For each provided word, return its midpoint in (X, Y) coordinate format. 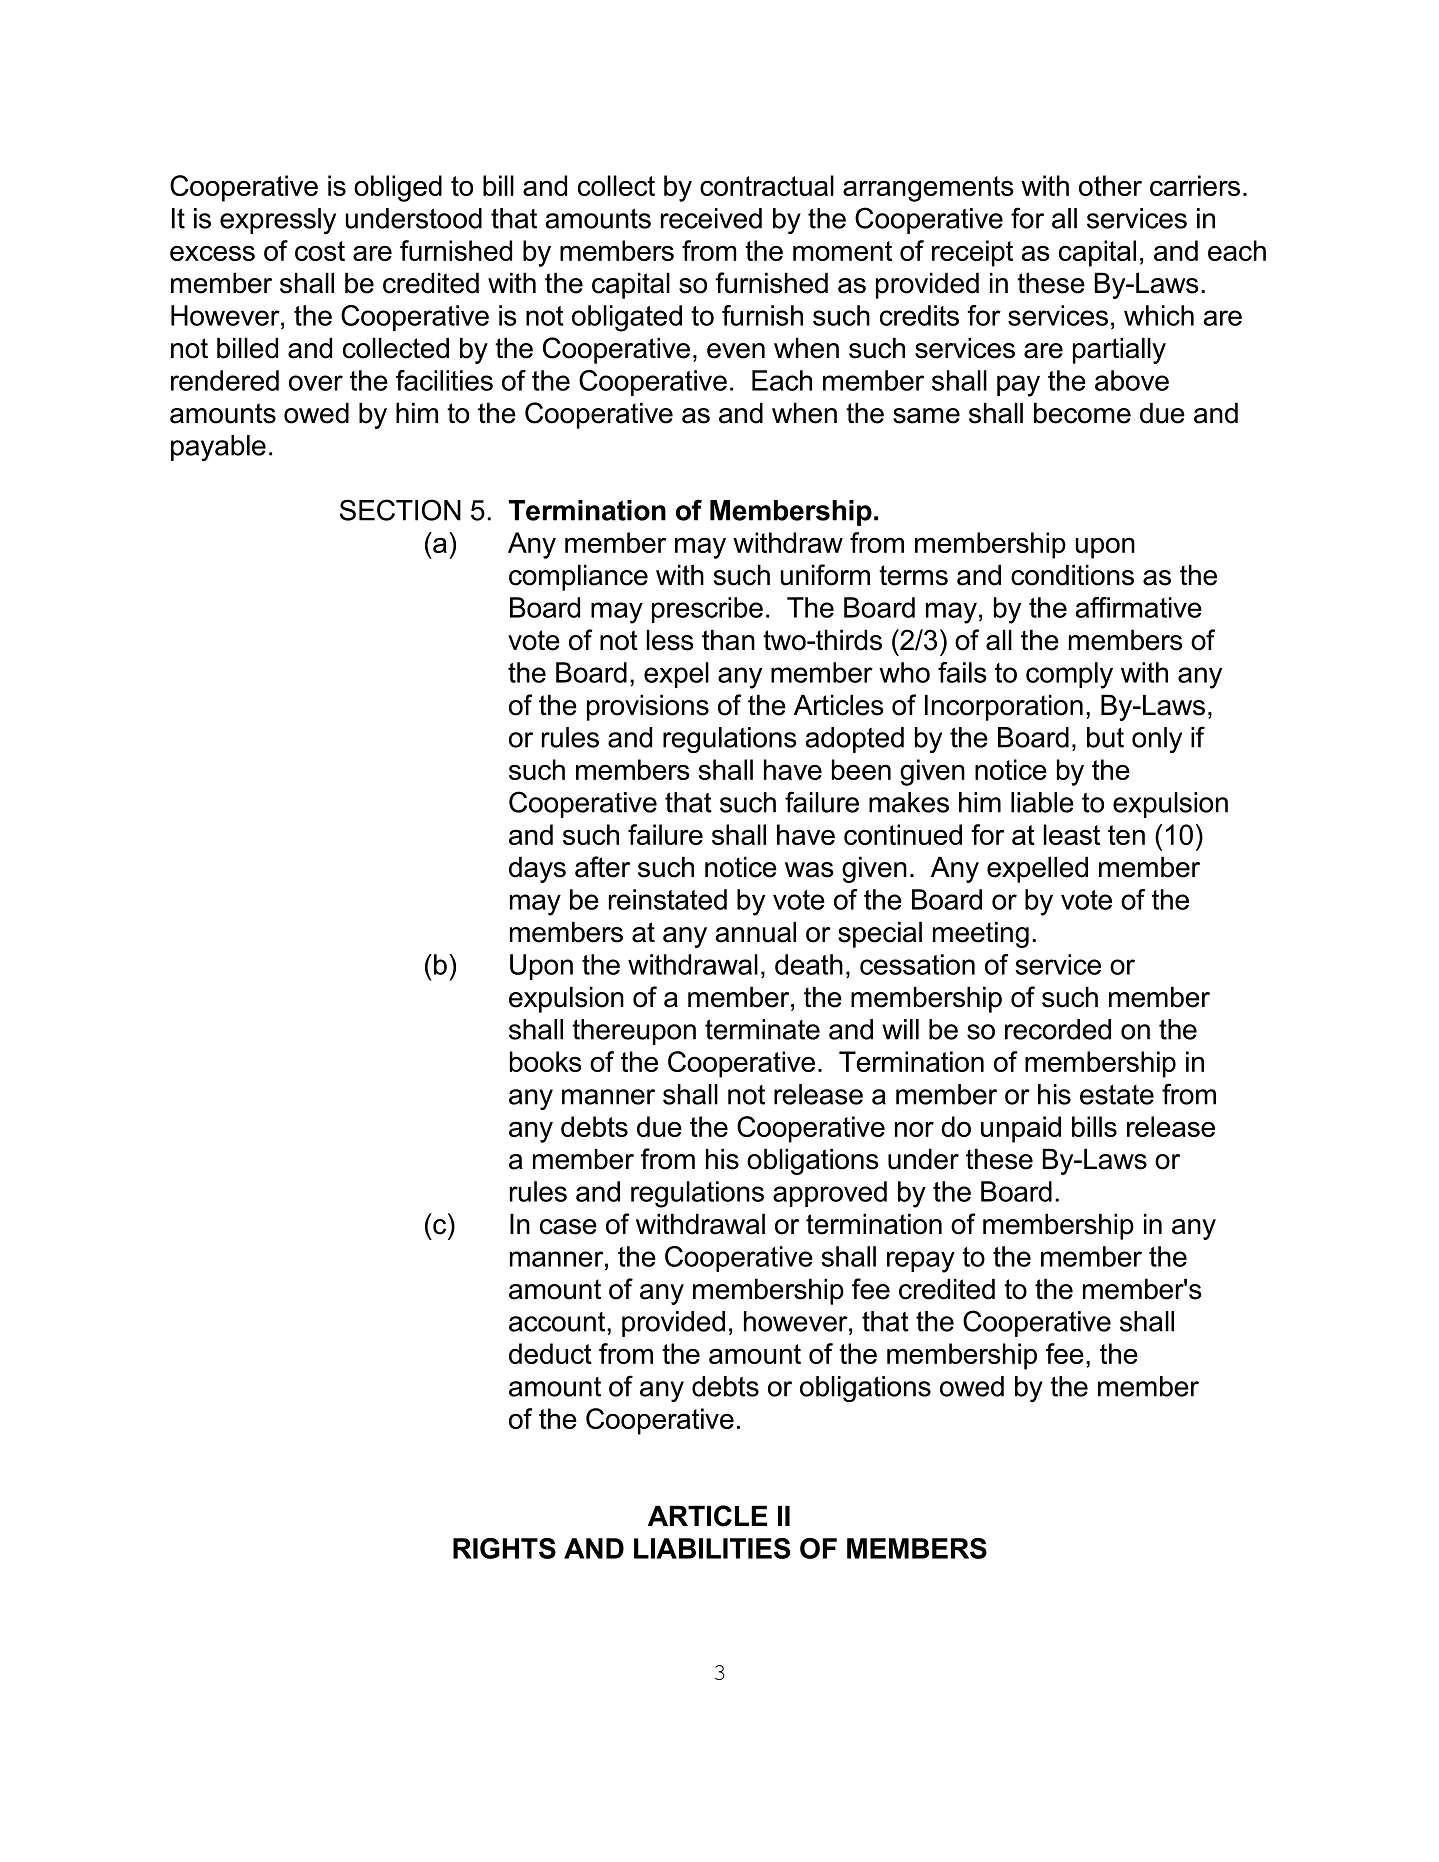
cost (320, 251)
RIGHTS (504, 1548)
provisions (648, 707)
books (546, 1061)
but (1105, 737)
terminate (762, 1029)
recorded (1058, 1029)
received (711, 218)
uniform (825, 575)
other (1110, 185)
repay (921, 1262)
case (568, 1227)
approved (830, 1194)
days (537, 869)
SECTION (400, 510)
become (1082, 413)
